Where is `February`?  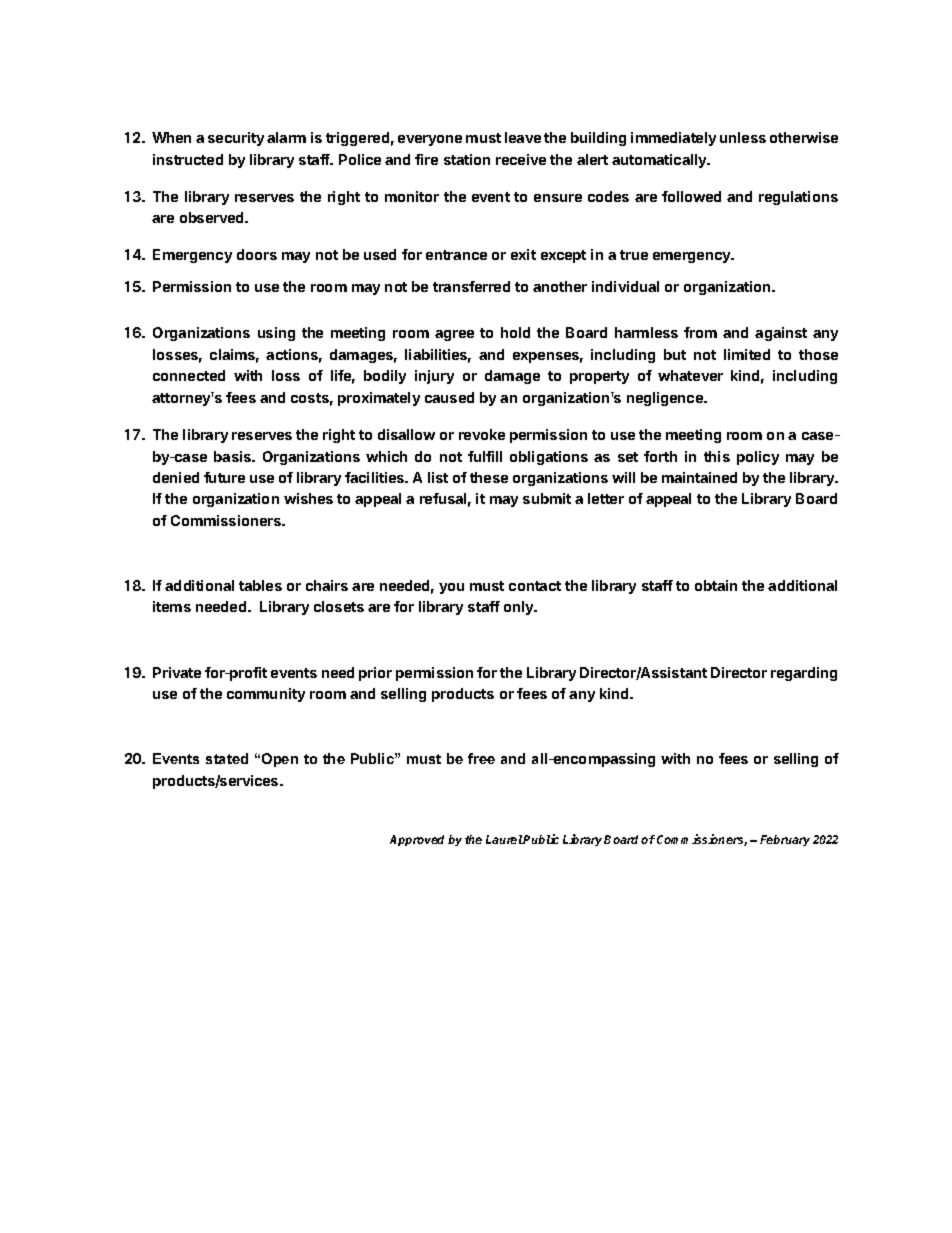 February is located at coordinates (785, 840).
